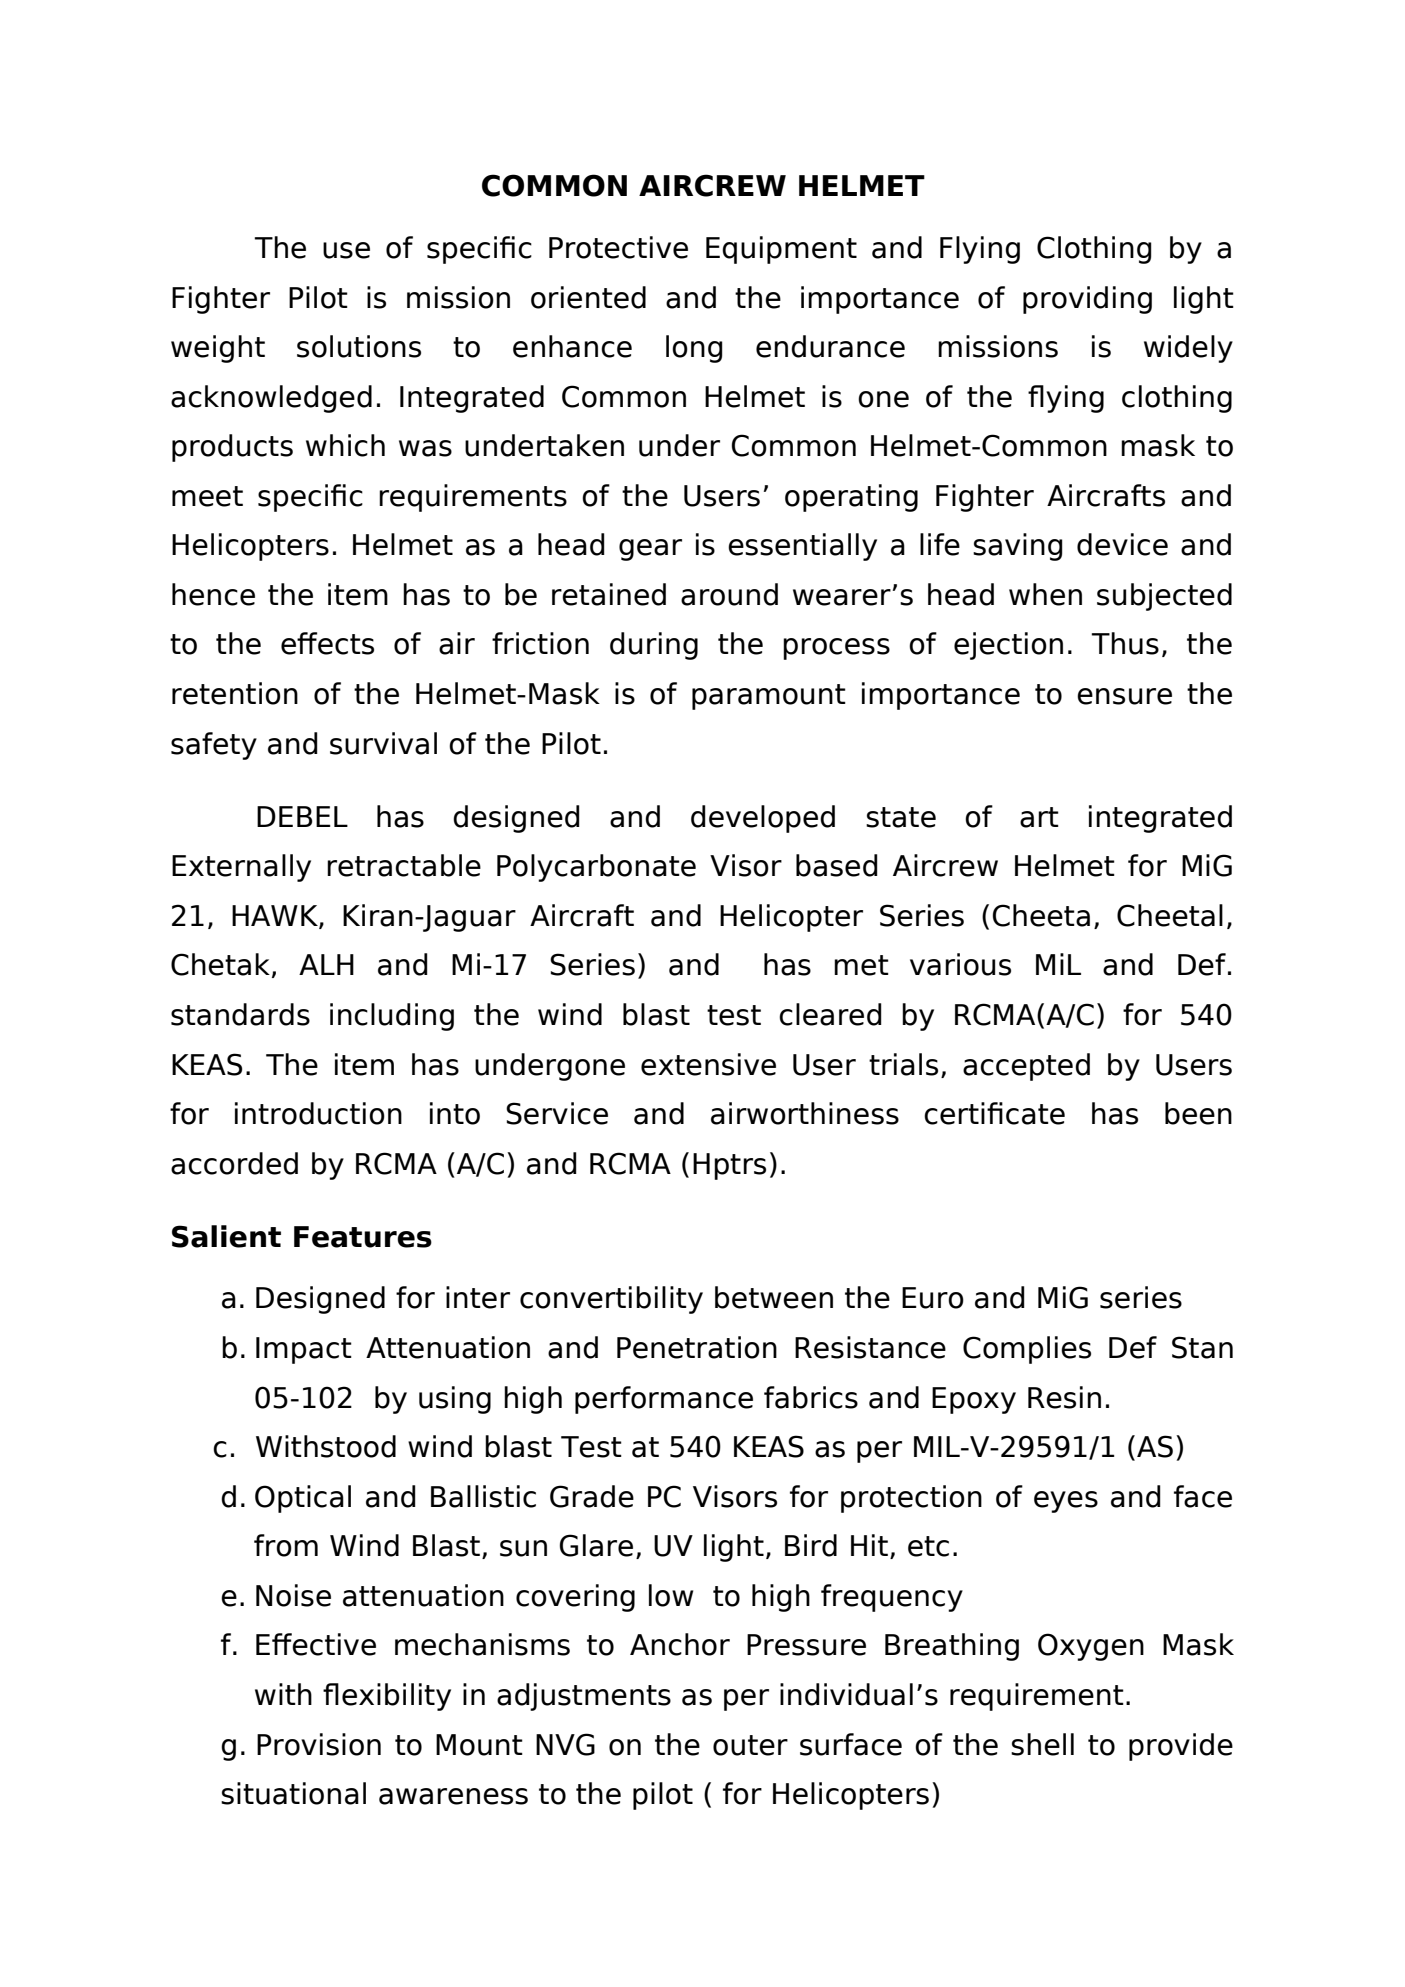 This screenshot has width=1405, height=1987. Describe the element at coordinates (359, 346) in the screenshot. I see `solutions` at that location.
